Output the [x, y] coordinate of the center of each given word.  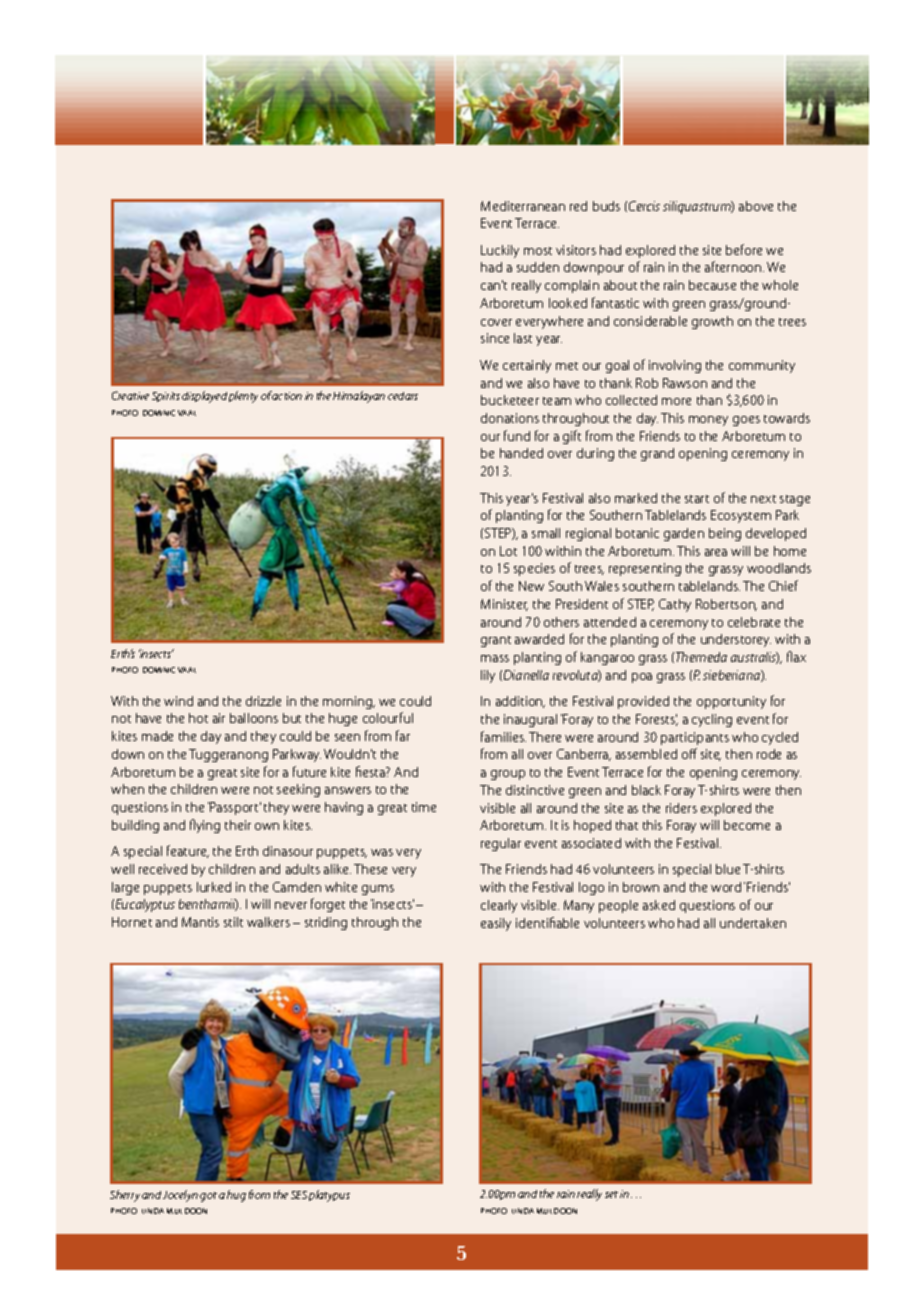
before [744, 249]
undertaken [753, 923]
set [611, 1194]
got [208, 1197]
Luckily [500, 251]
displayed [204, 397]
